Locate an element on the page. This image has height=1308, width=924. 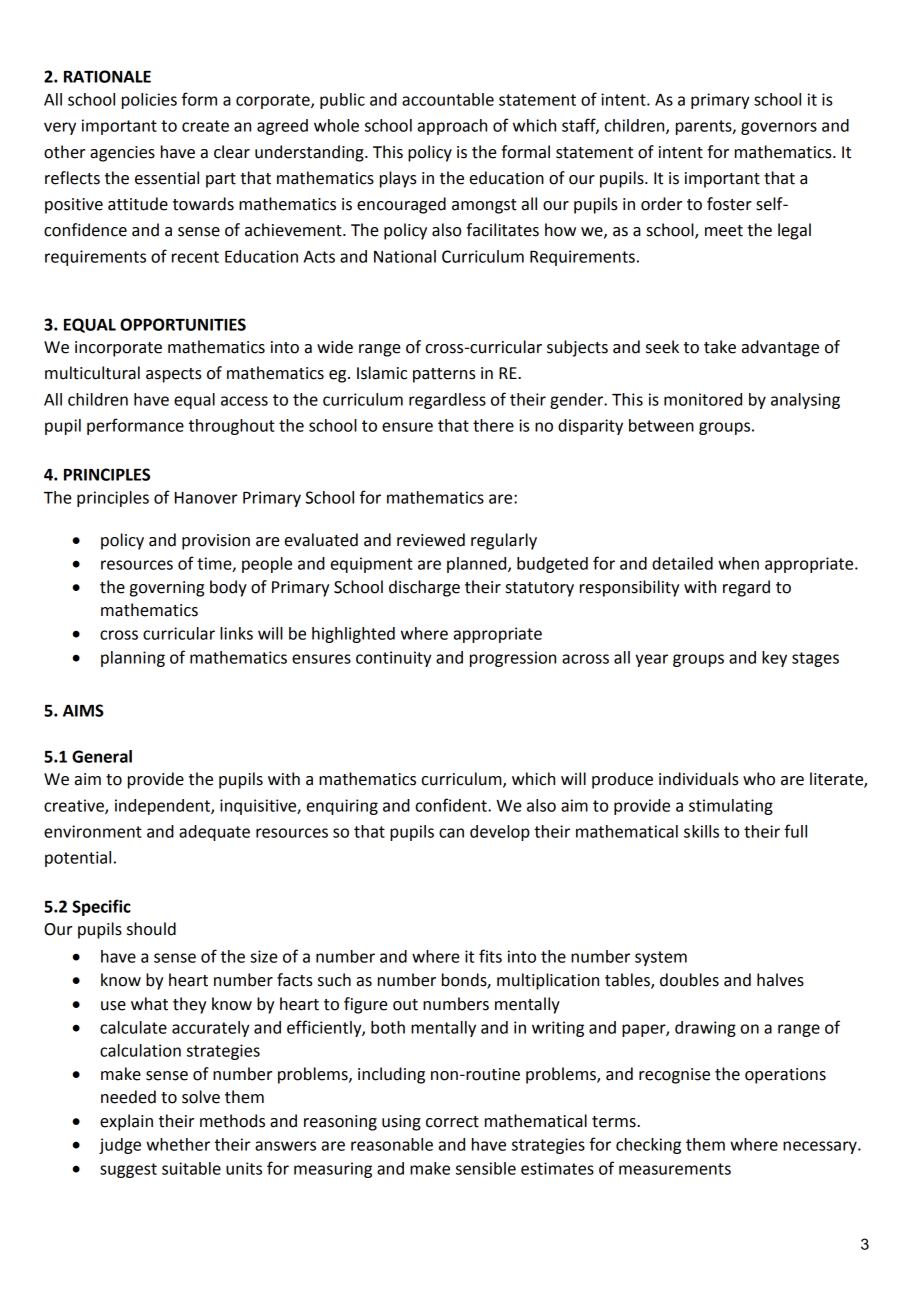
should is located at coordinates (151, 929).
